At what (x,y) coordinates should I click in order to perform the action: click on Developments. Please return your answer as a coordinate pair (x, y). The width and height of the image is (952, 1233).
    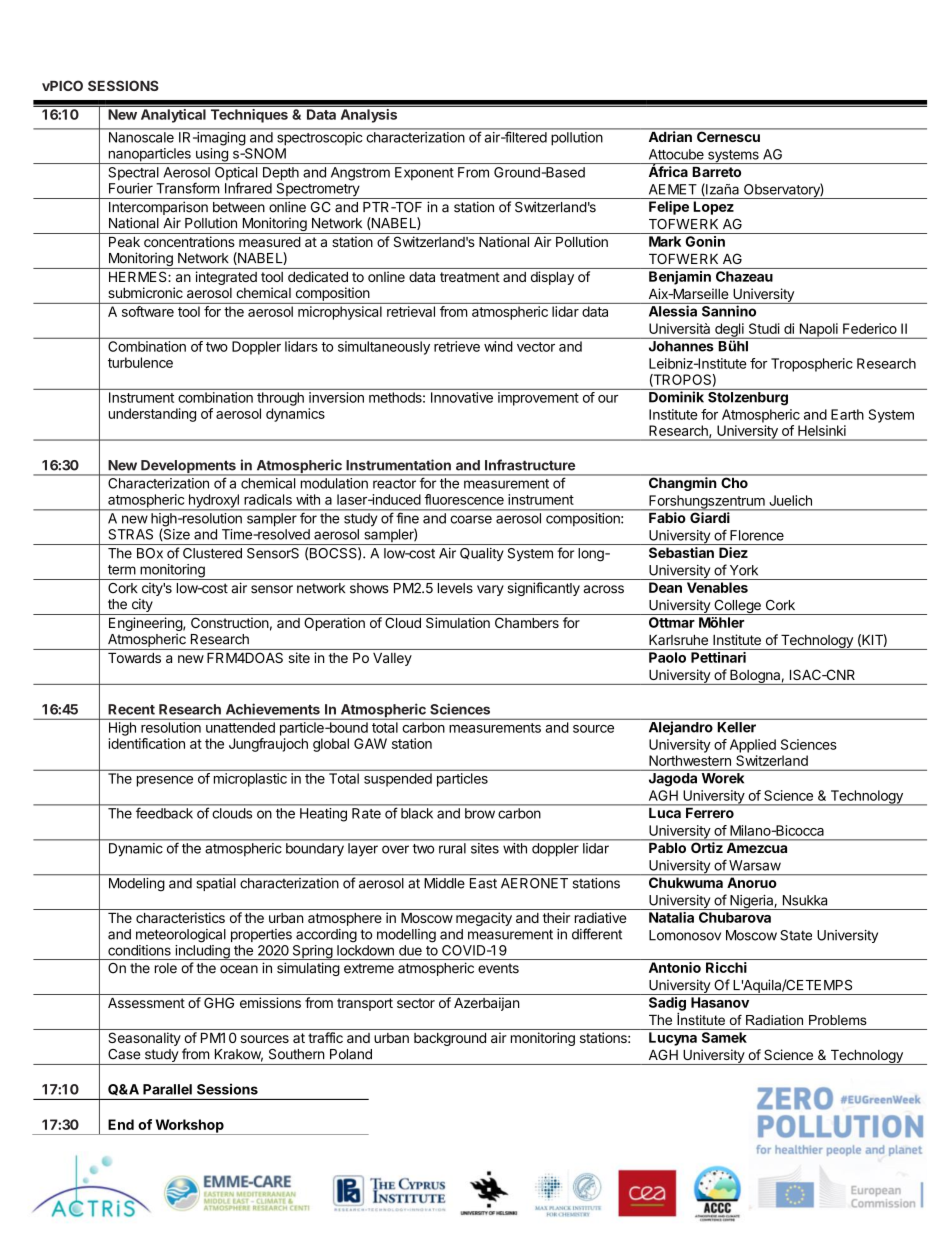
    Looking at the image, I should click on (188, 468).
